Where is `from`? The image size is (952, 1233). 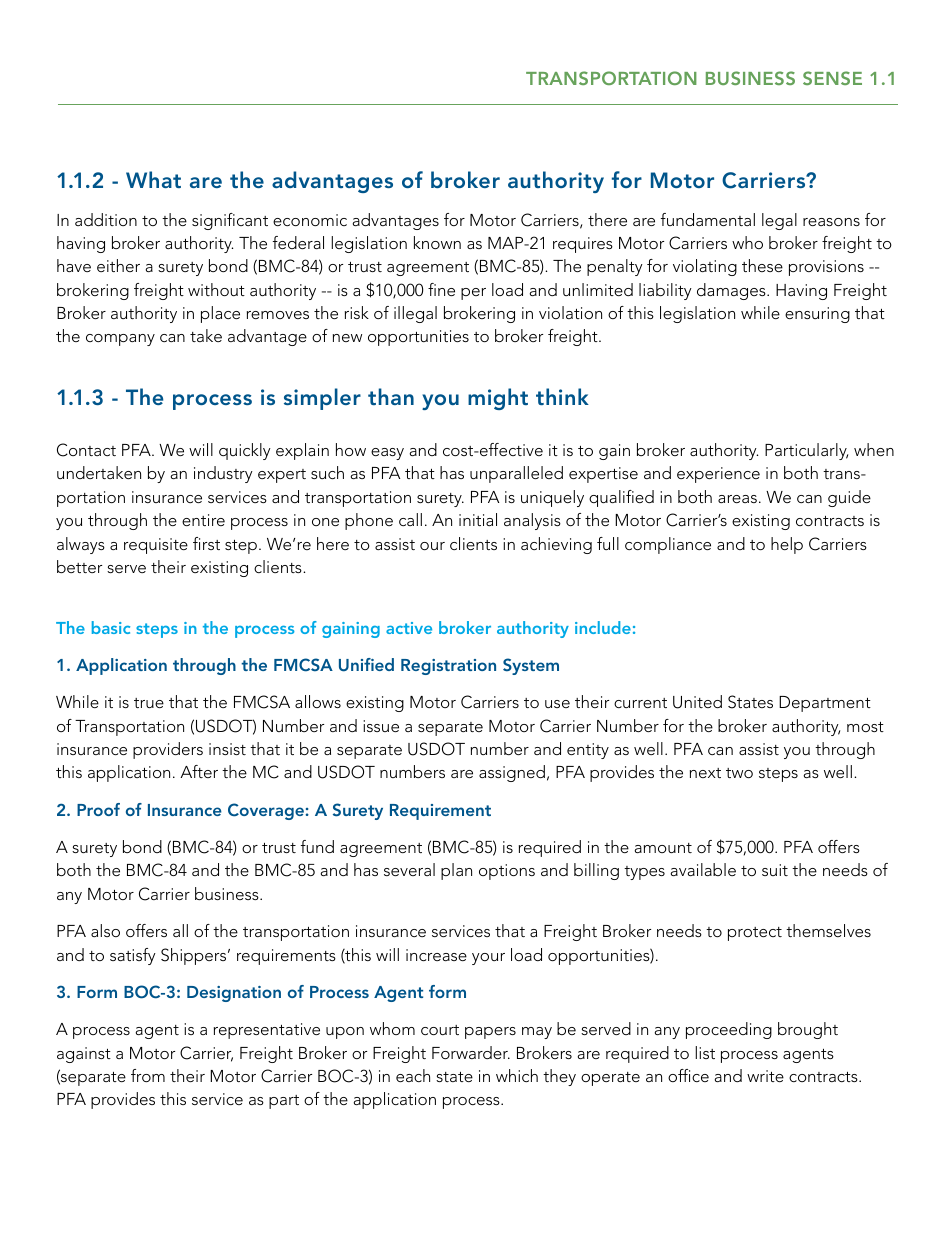 from is located at coordinates (148, 1075).
